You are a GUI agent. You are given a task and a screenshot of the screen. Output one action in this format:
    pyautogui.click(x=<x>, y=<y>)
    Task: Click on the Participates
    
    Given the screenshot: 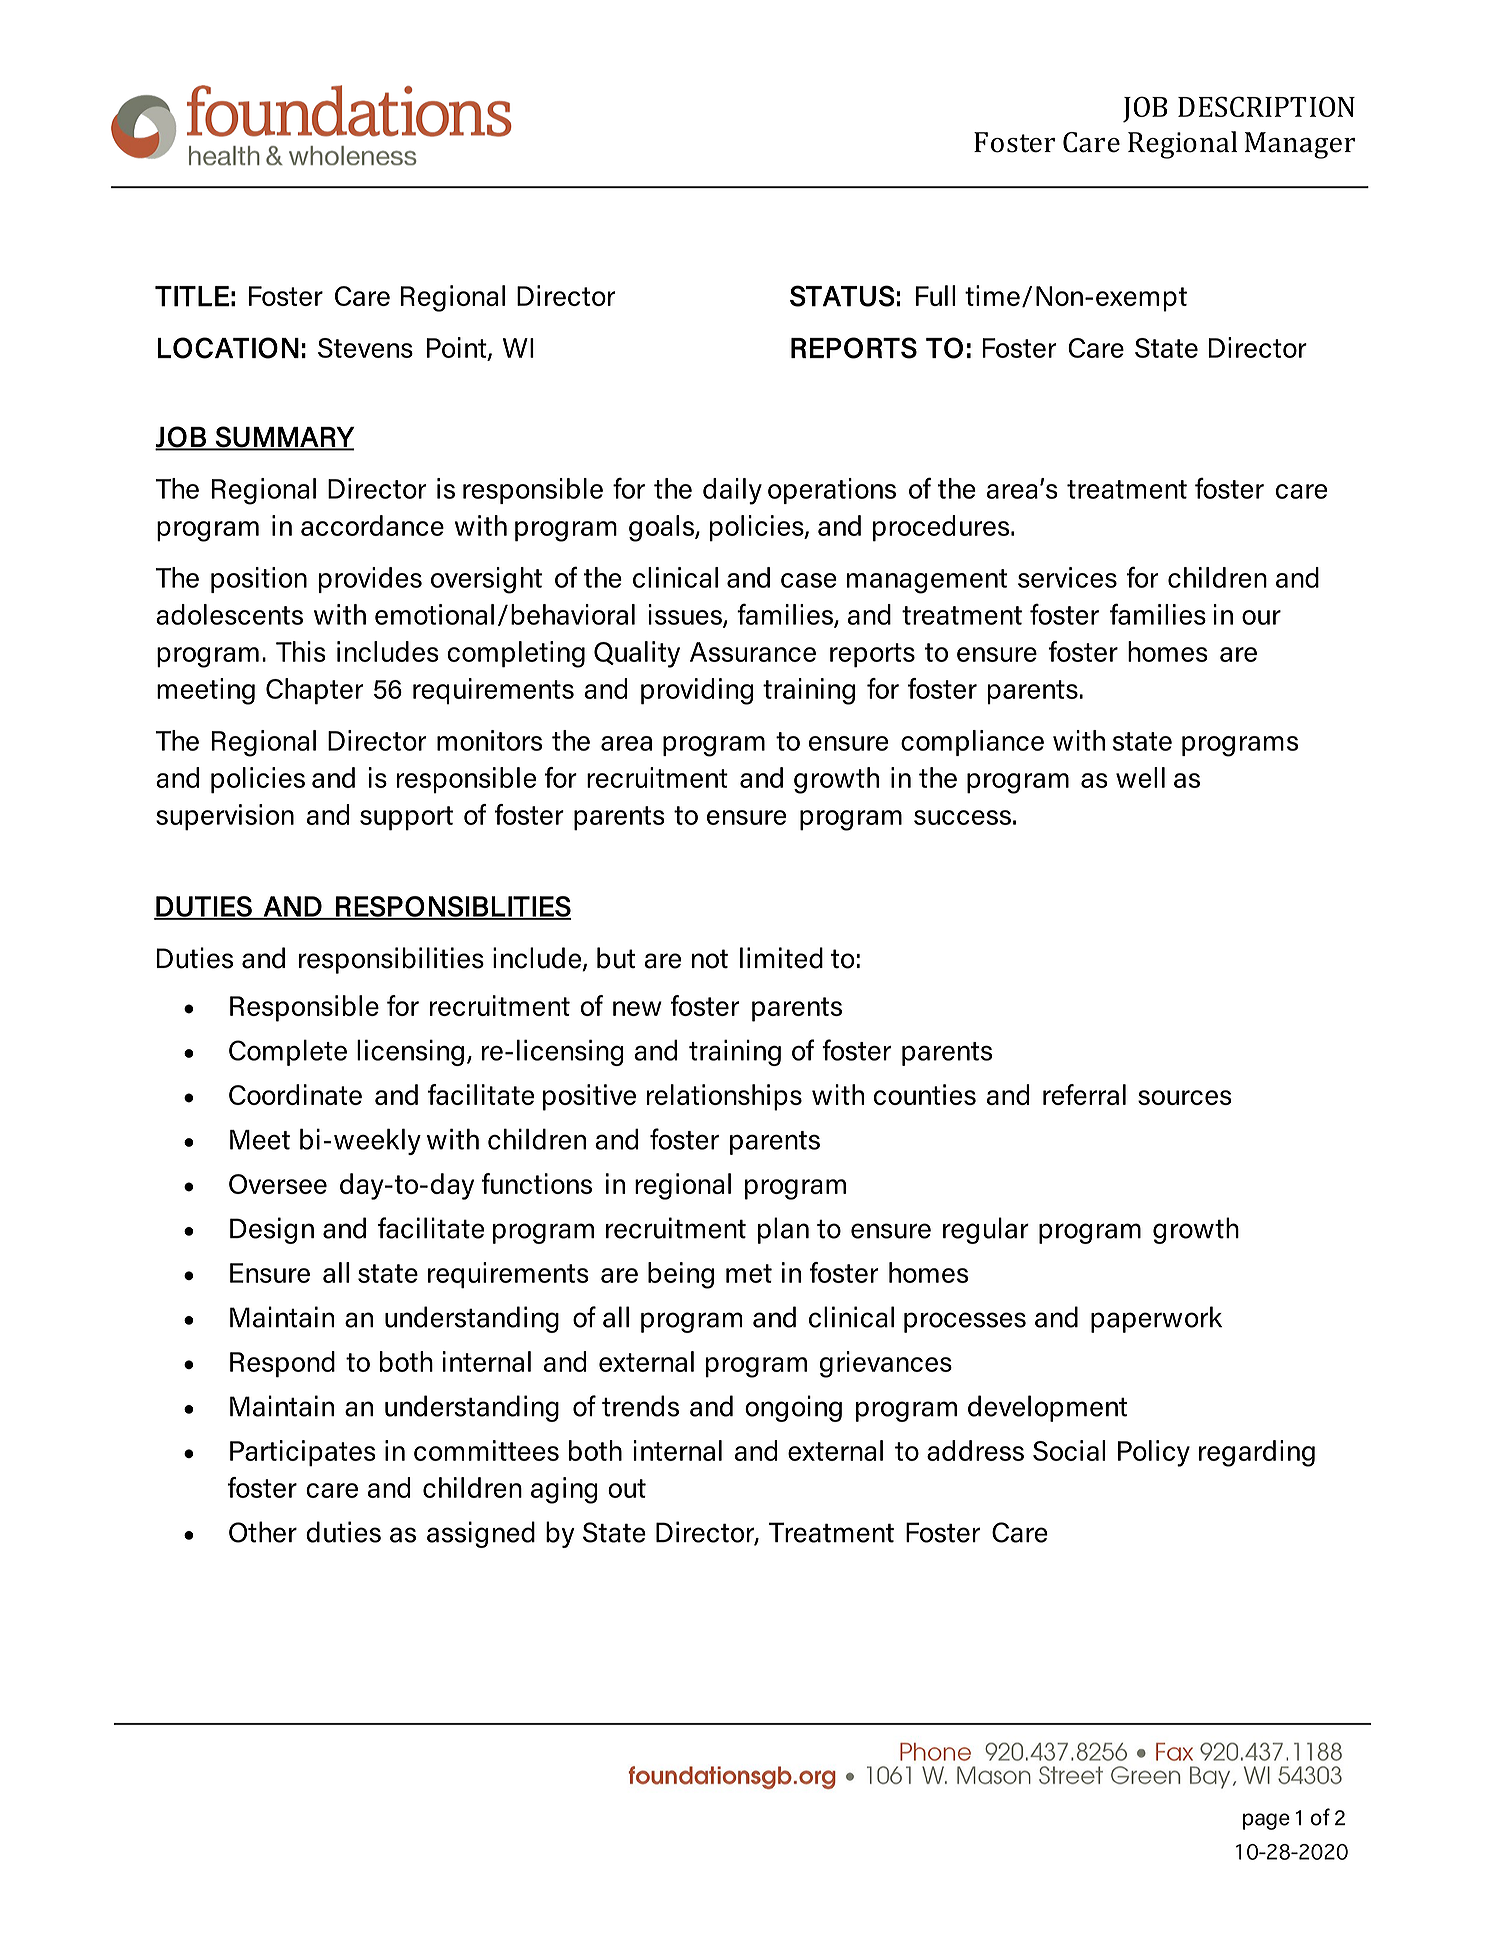 What is the action you would take?
    pyautogui.click(x=303, y=1453)
